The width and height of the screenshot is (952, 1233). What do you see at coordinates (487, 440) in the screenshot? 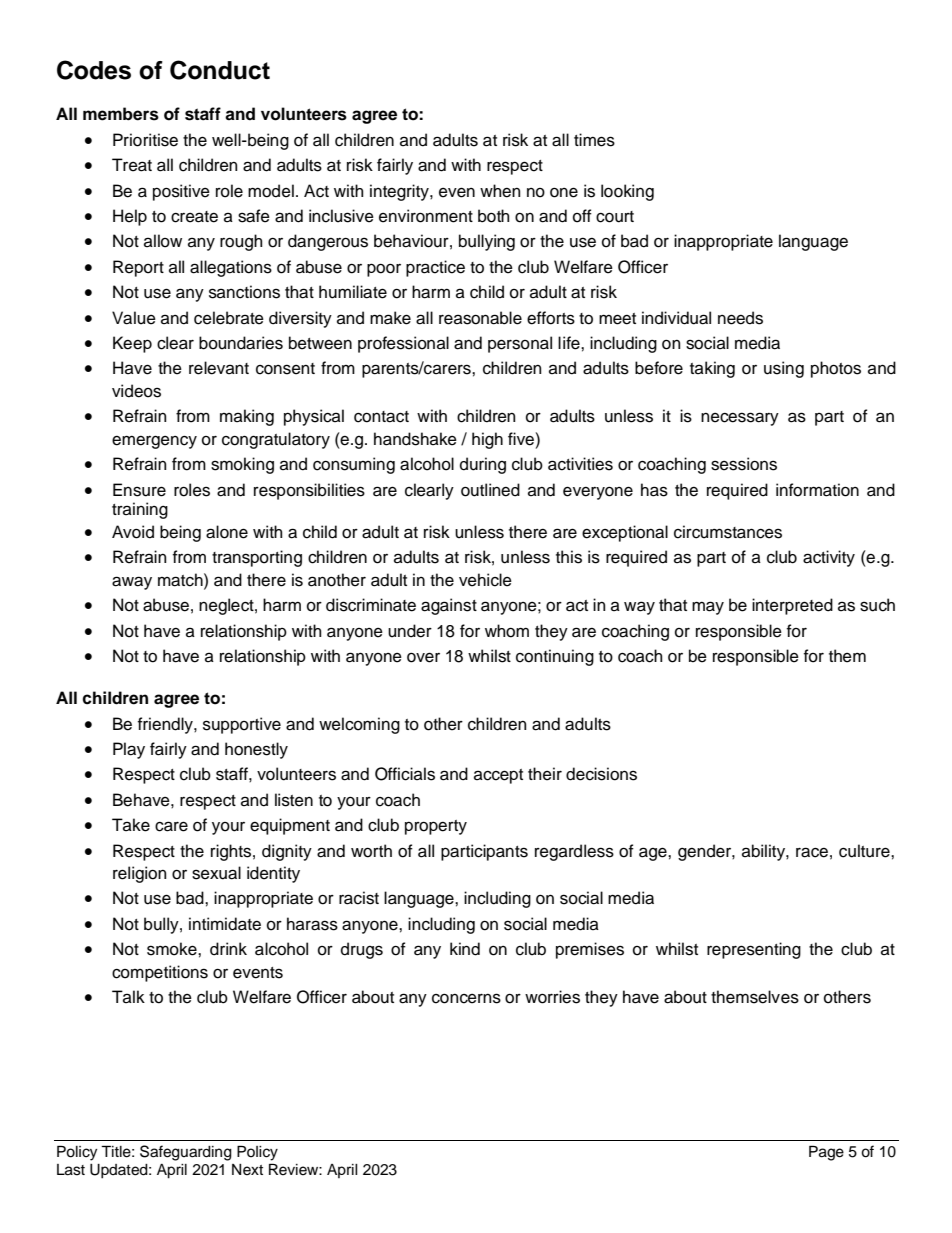
I see `high` at bounding box center [487, 440].
